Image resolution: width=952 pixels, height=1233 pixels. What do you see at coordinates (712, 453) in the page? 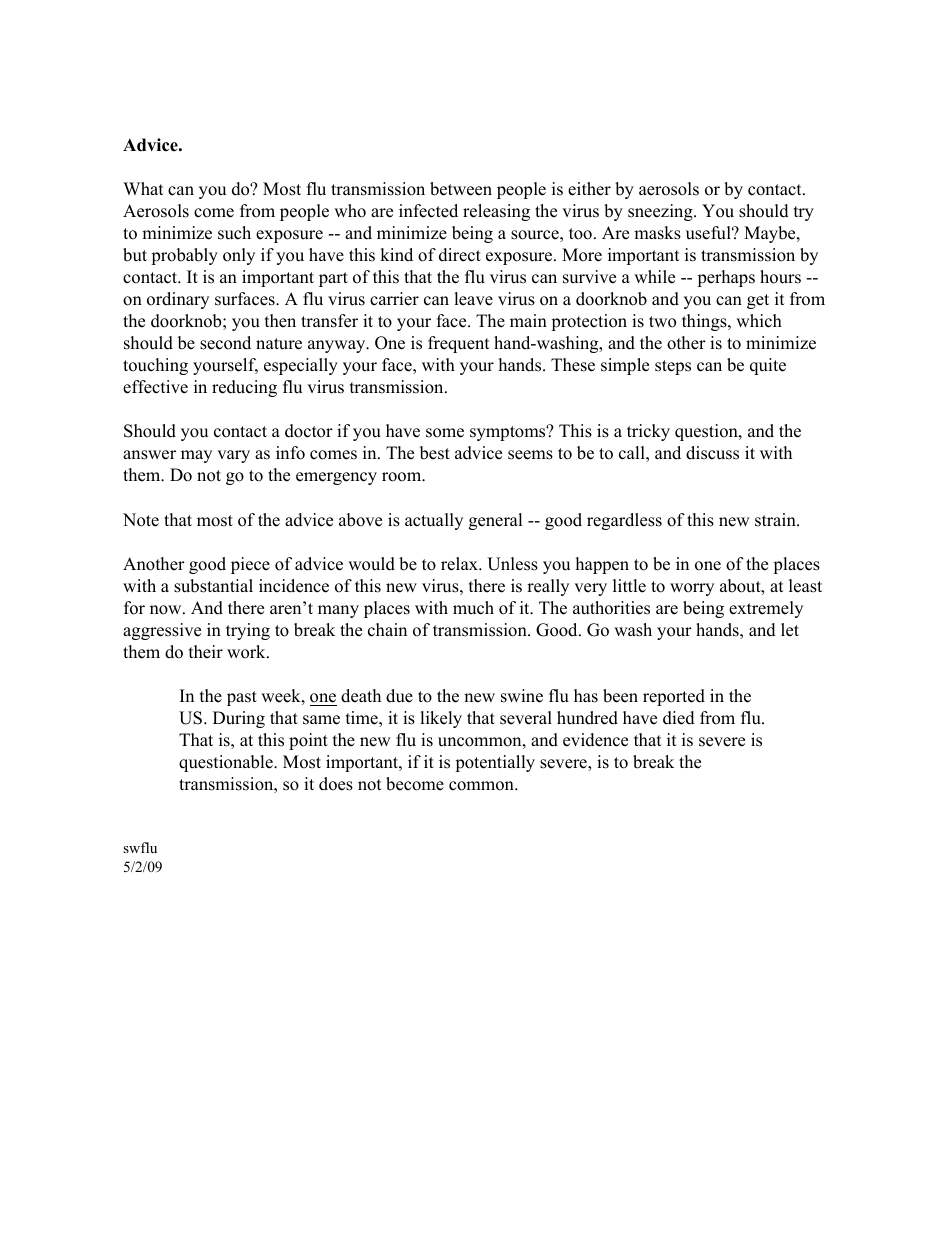
I see `discuss` at bounding box center [712, 453].
